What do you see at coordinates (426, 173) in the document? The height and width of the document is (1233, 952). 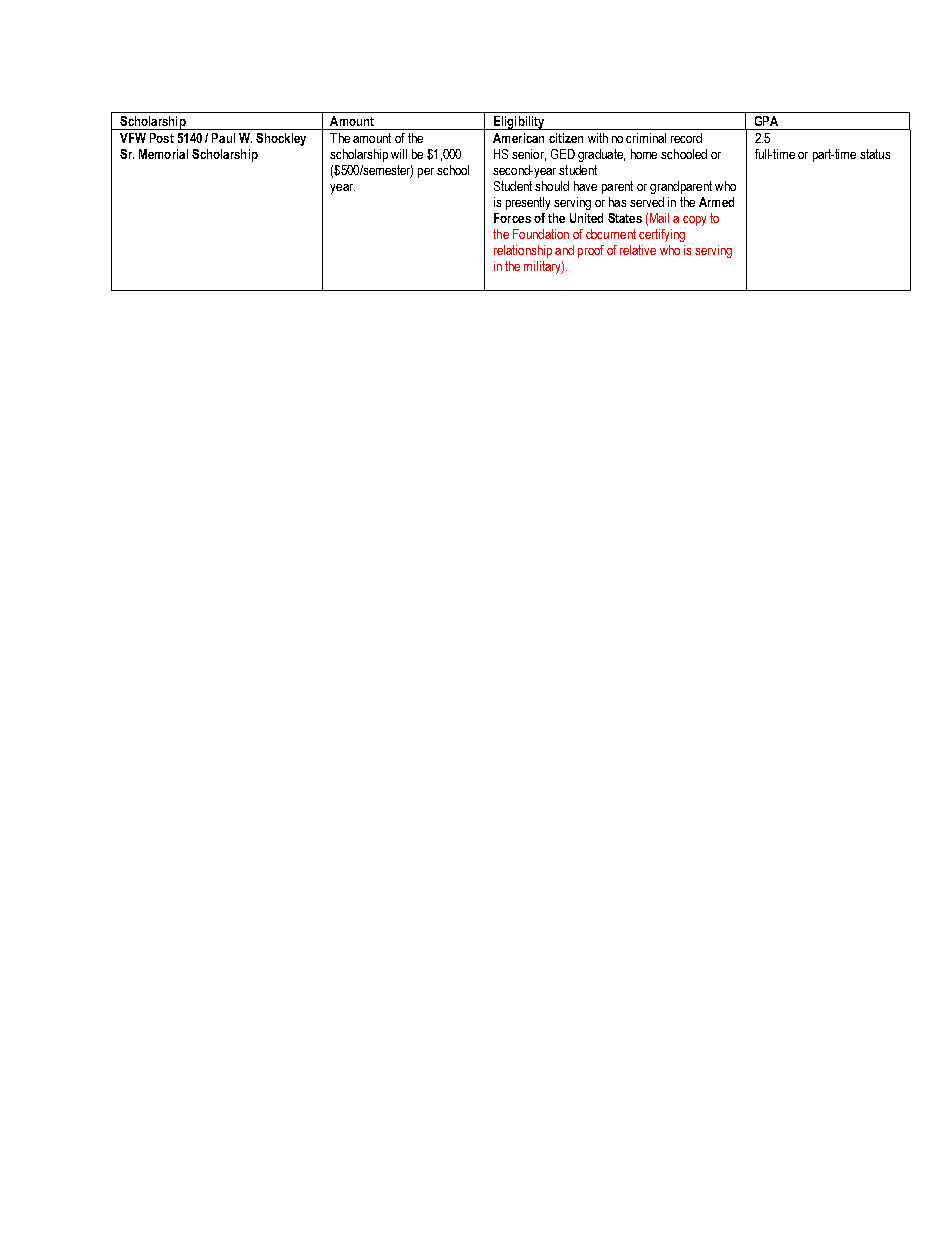 I see `per` at bounding box center [426, 173].
